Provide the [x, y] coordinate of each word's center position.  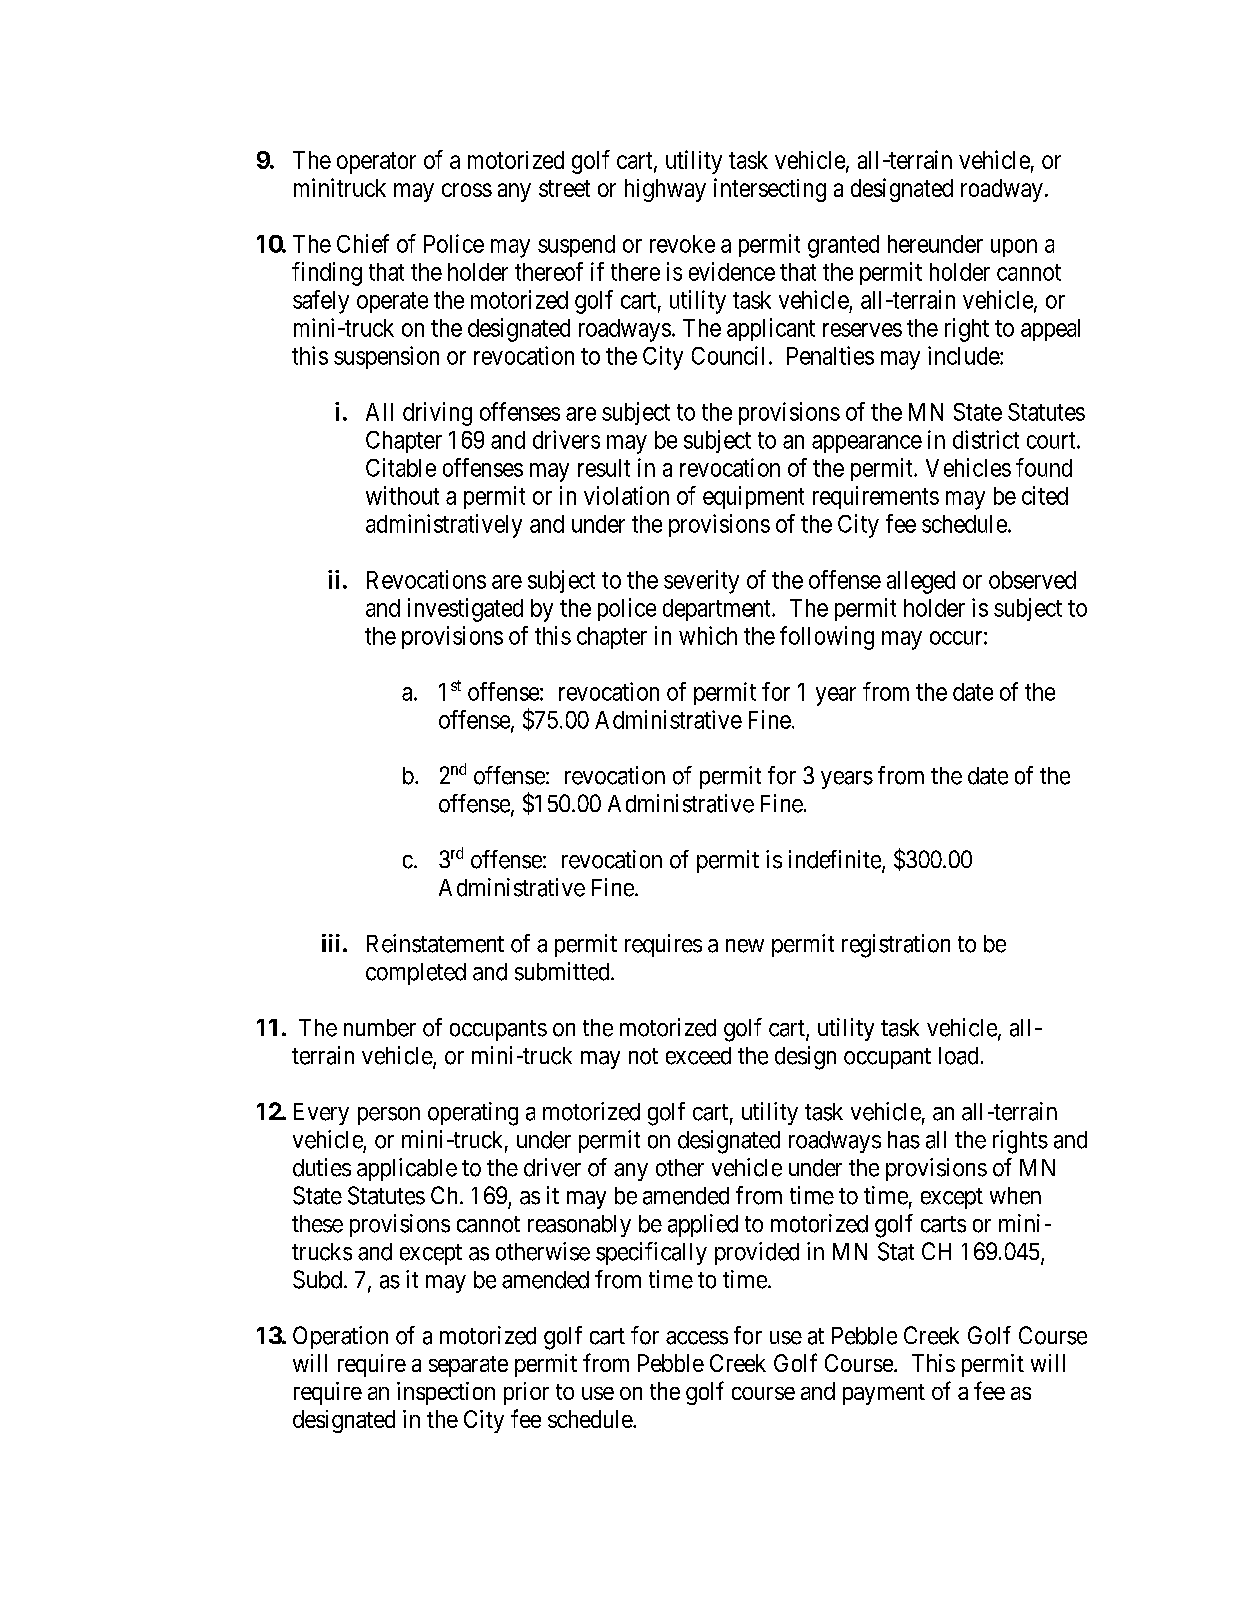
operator [376, 163]
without [402, 495]
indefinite [836, 860]
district [986, 439]
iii [331, 943]
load [958, 1056]
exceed [698, 1056]
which [708, 635]
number [380, 1028]
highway [665, 190]
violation [626, 495]
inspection [446, 1393]
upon [1014, 248]
